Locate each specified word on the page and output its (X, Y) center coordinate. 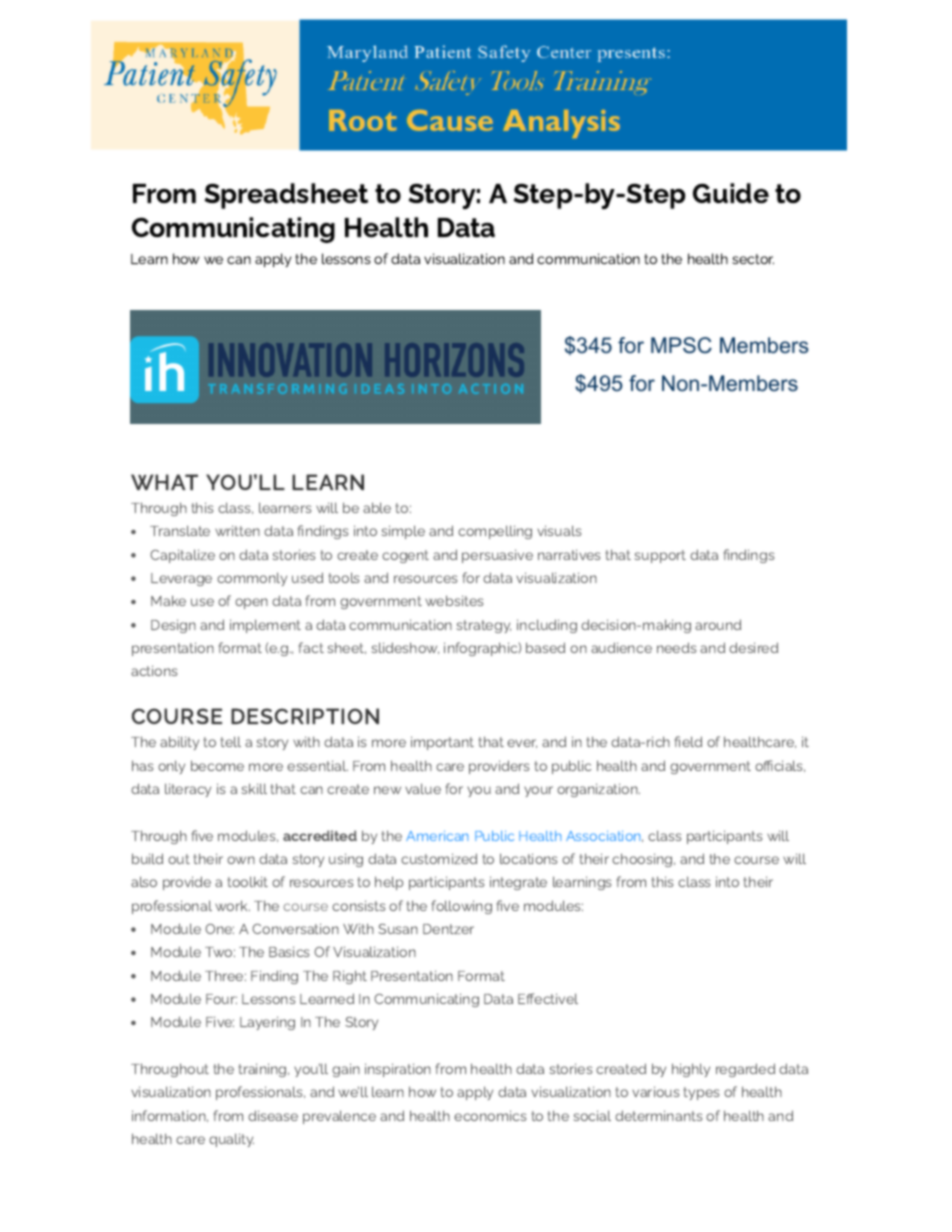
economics (490, 1115)
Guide (731, 193)
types (702, 1093)
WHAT (164, 482)
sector (753, 259)
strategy (483, 626)
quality (231, 1140)
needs (677, 647)
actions (154, 670)
